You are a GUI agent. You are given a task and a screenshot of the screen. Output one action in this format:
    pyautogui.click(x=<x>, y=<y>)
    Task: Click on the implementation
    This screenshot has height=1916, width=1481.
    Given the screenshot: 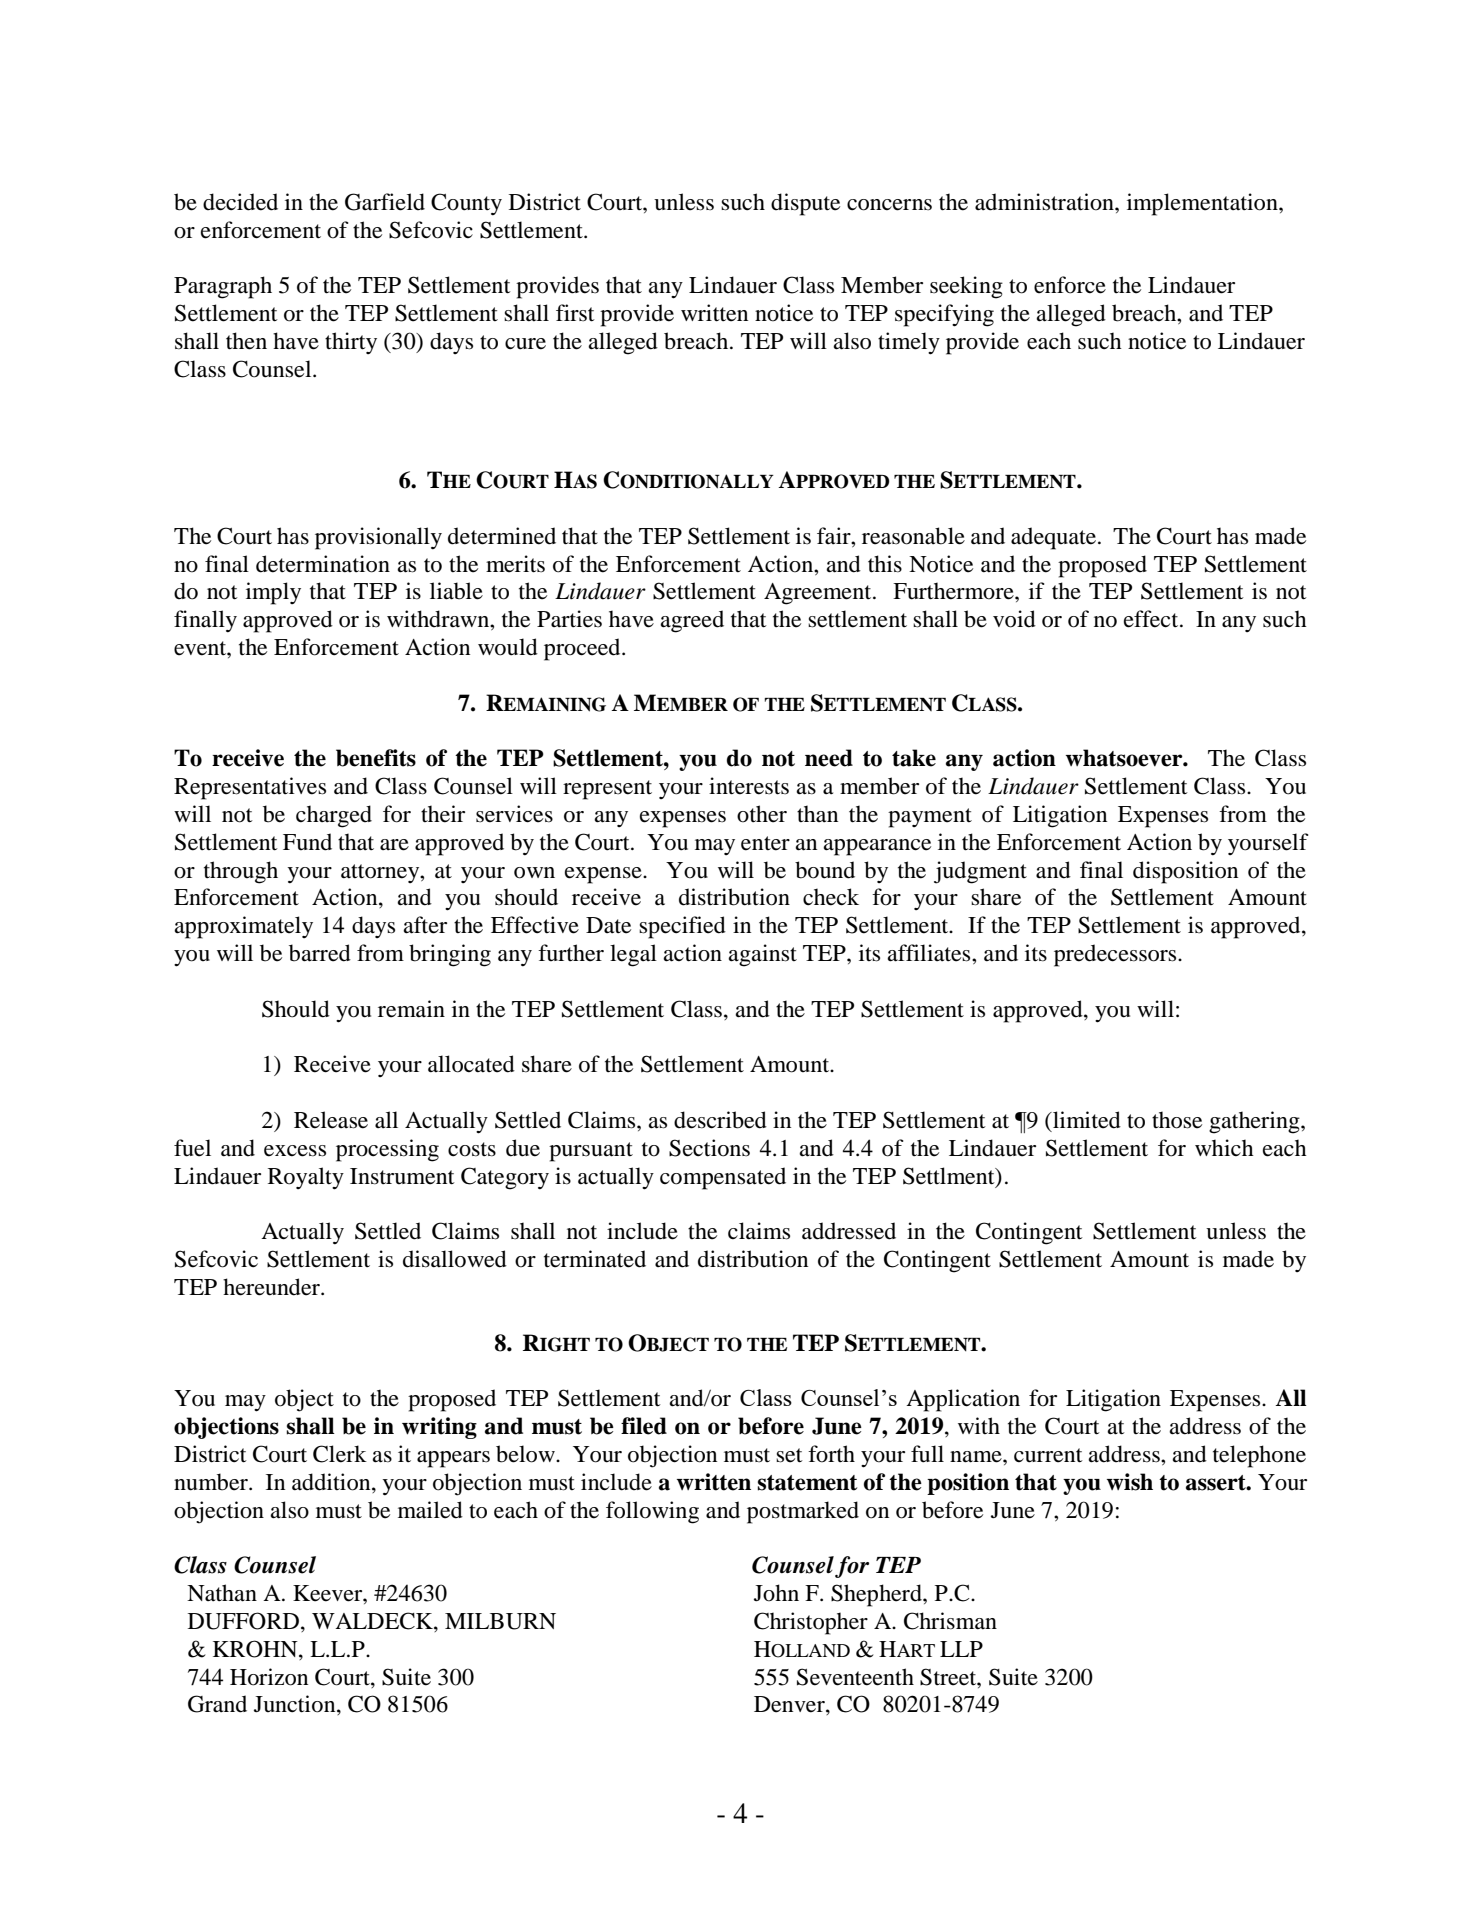 What is the action you would take?
    pyautogui.click(x=1203, y=204)
